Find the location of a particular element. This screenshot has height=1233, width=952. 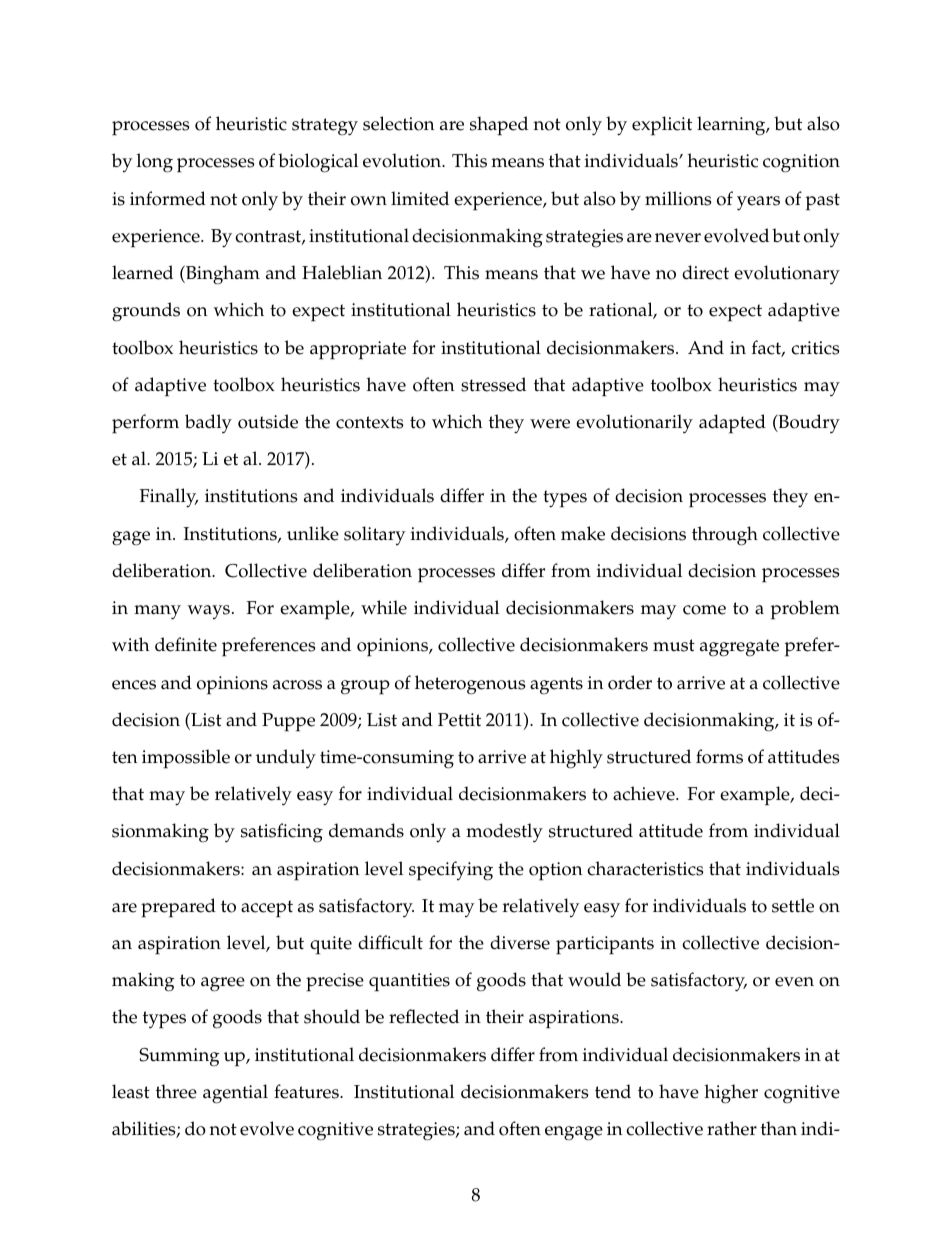

unduly is located at coordinates (286, 758).
